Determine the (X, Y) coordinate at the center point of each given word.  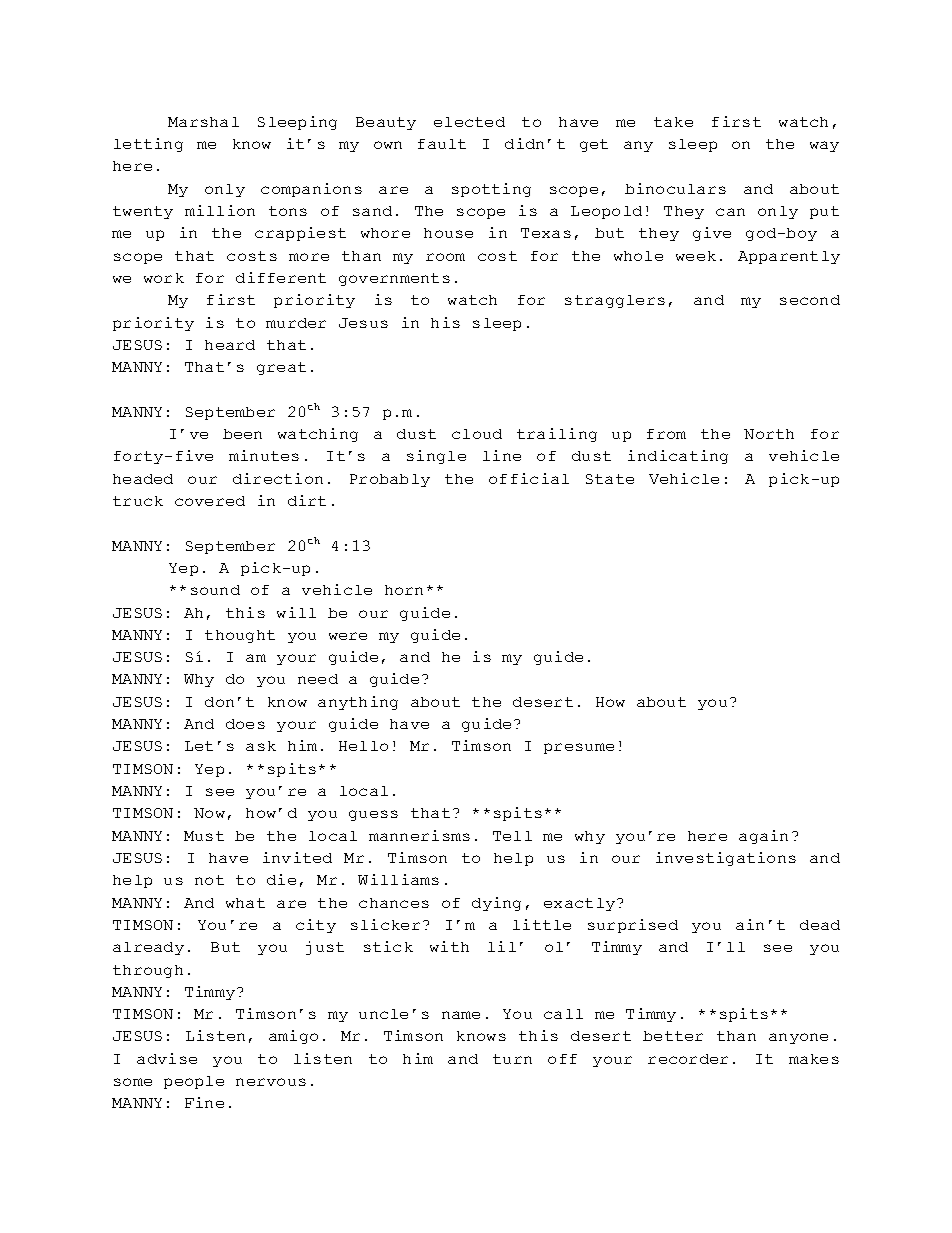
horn (404, 590)
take (673, 122)
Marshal (203, 122)
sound (215, 590)
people (194, 1082)
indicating (678, 457)
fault (442, 144)
